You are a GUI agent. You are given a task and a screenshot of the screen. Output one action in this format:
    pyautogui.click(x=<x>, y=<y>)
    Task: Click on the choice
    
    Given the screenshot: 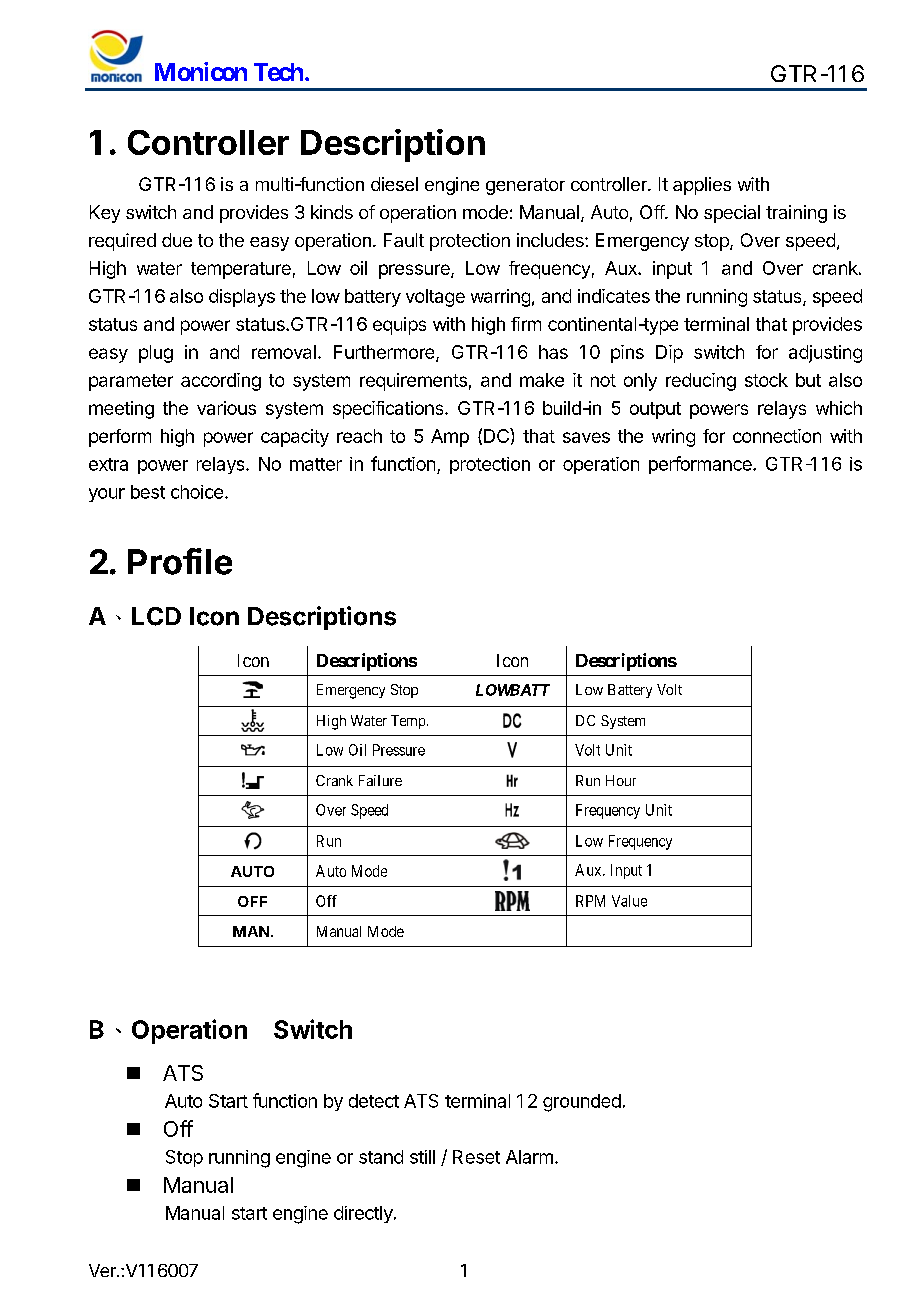 What is the action you would take?
    pyautogui.click(x=197, y=492)
